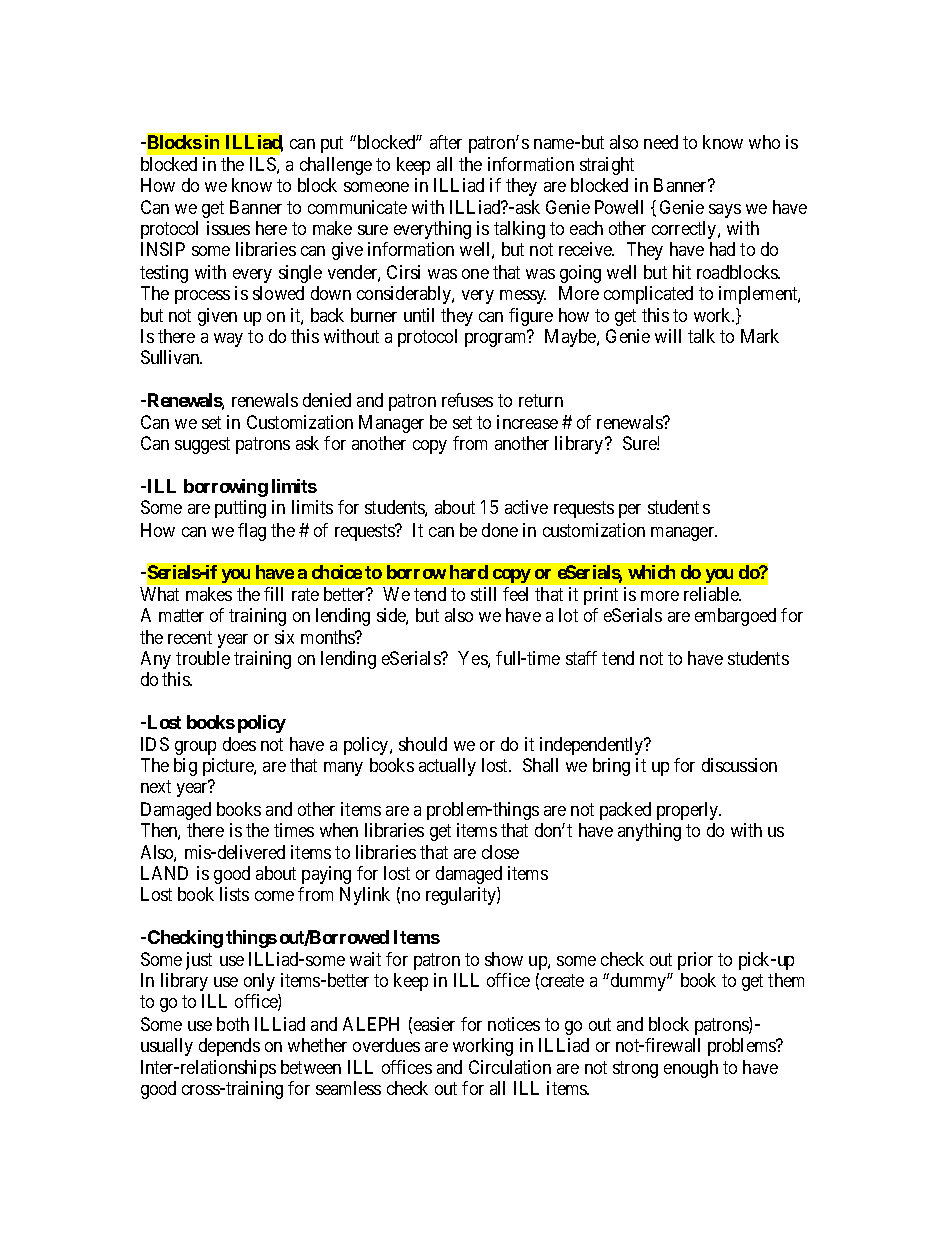 The width and height of the document is (952, 1233). I want to click on enough, so click(691, 1069).
